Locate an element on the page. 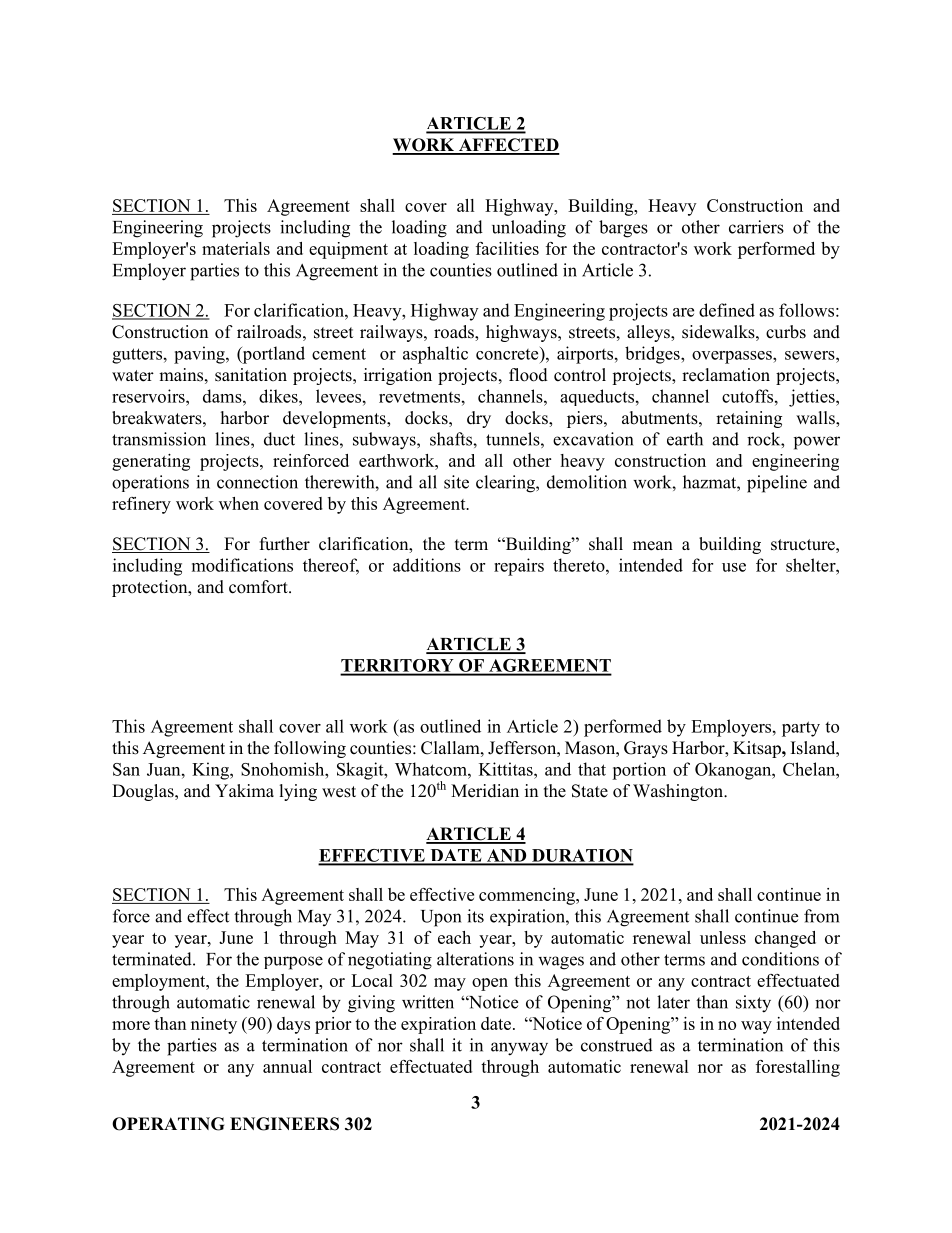  OPERATING is located at coordinates (168, 1124).
